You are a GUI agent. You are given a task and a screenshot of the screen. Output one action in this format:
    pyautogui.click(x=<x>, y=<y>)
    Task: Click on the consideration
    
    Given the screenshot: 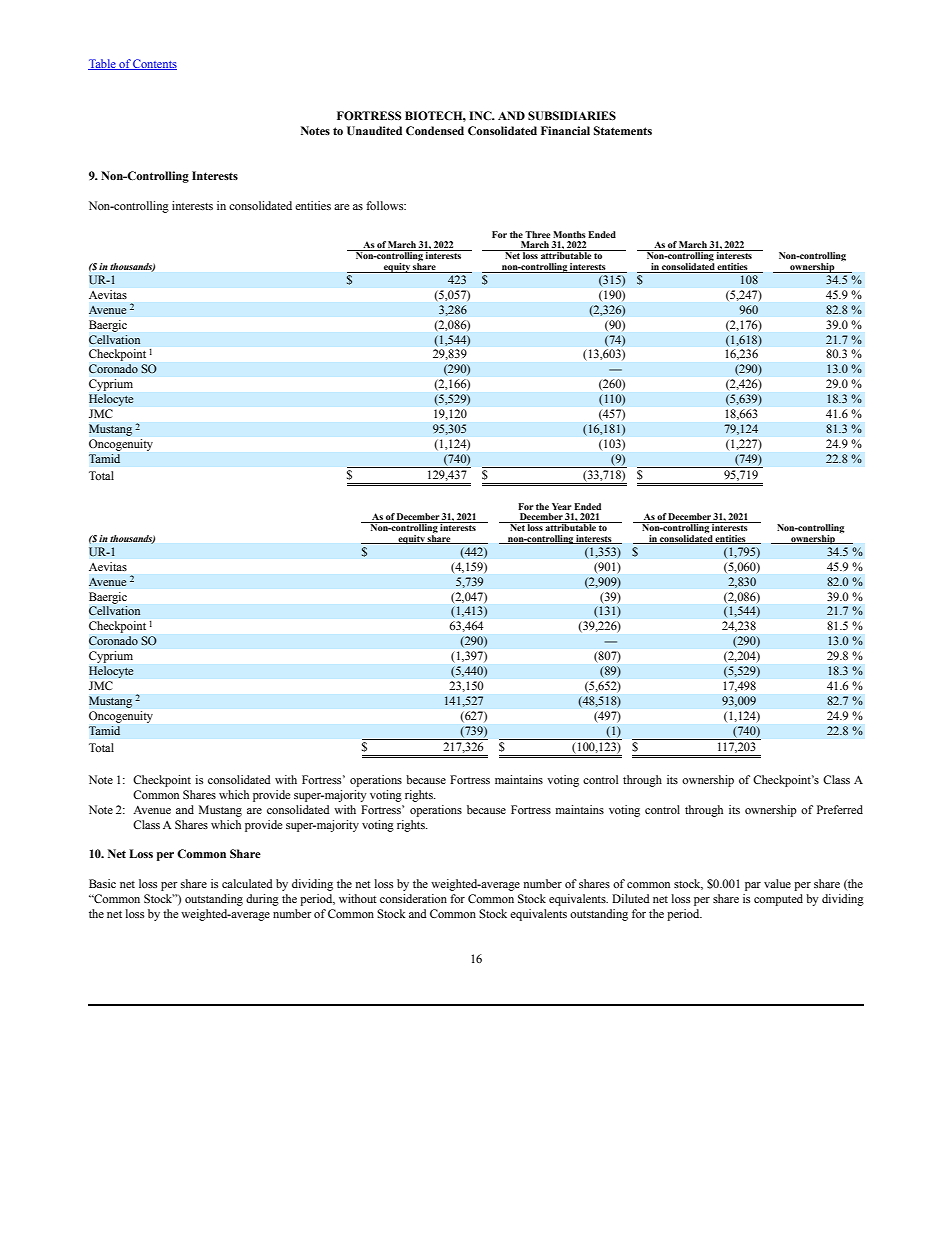 What is the action you would take?
    pyautogui.click(x=413, y=898)
